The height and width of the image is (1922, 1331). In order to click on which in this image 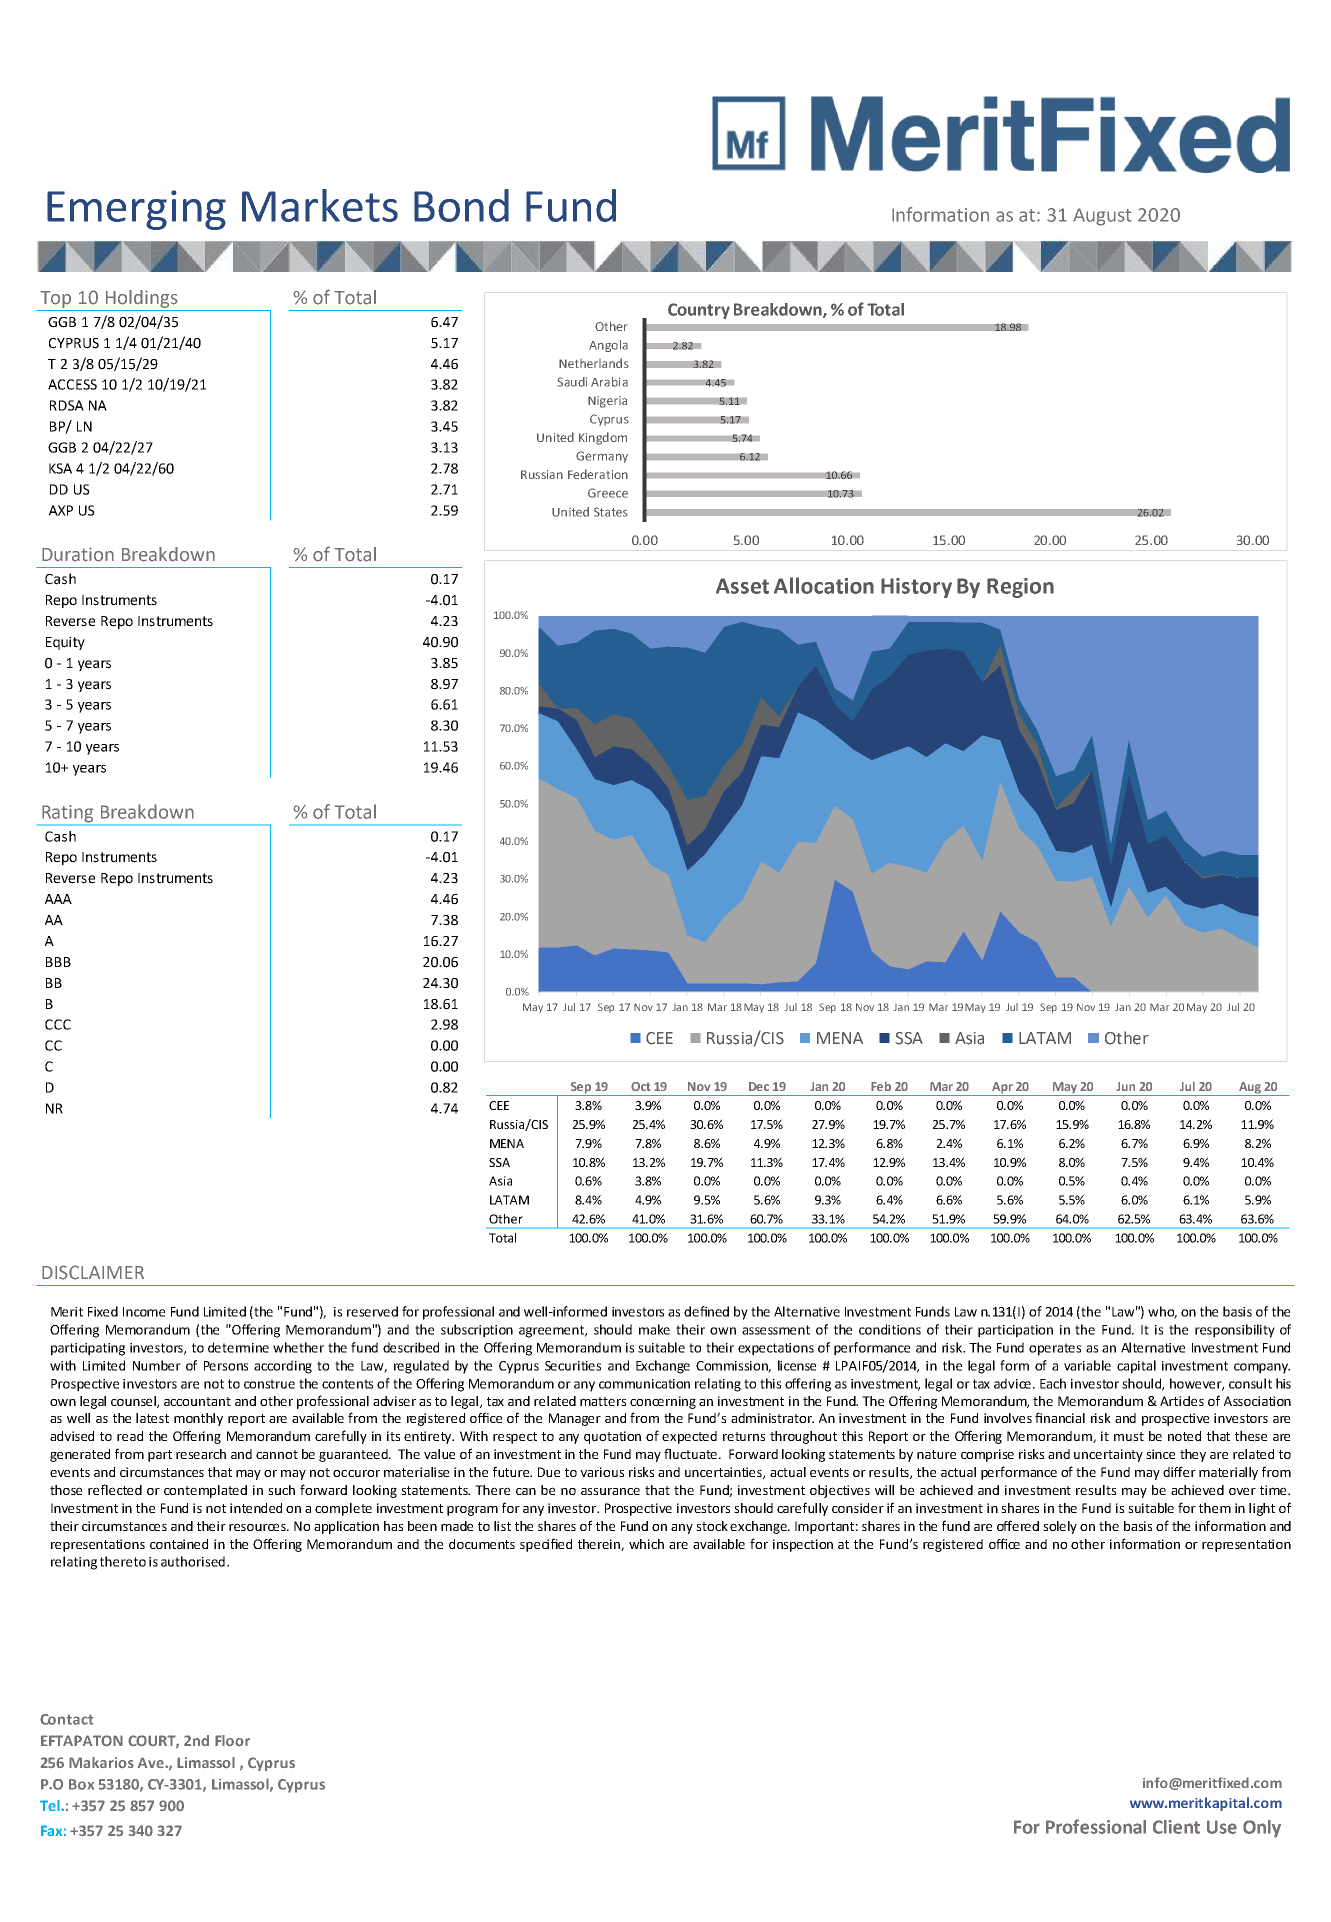, I will do `click(646, 1544)`.
